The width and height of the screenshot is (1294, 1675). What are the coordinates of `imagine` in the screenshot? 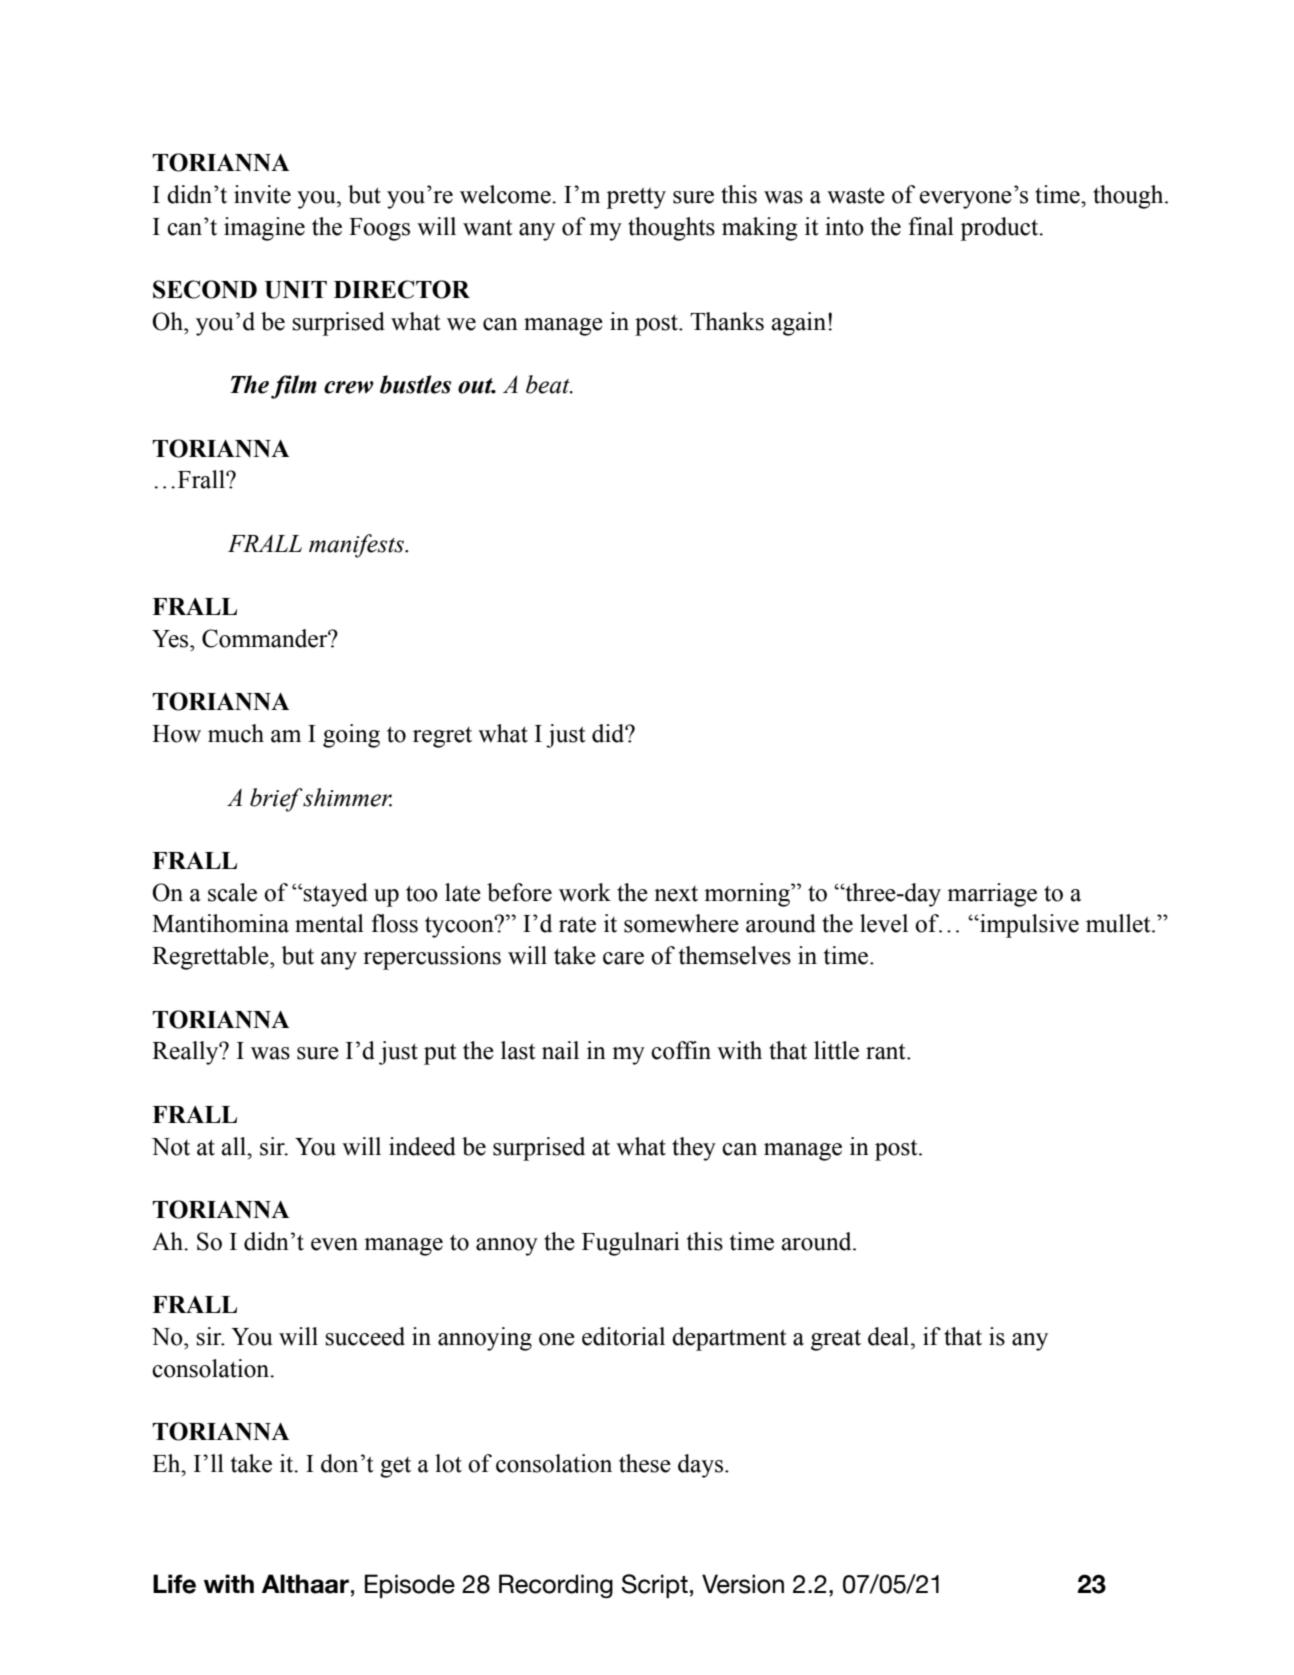 It's located at (264, 229).
